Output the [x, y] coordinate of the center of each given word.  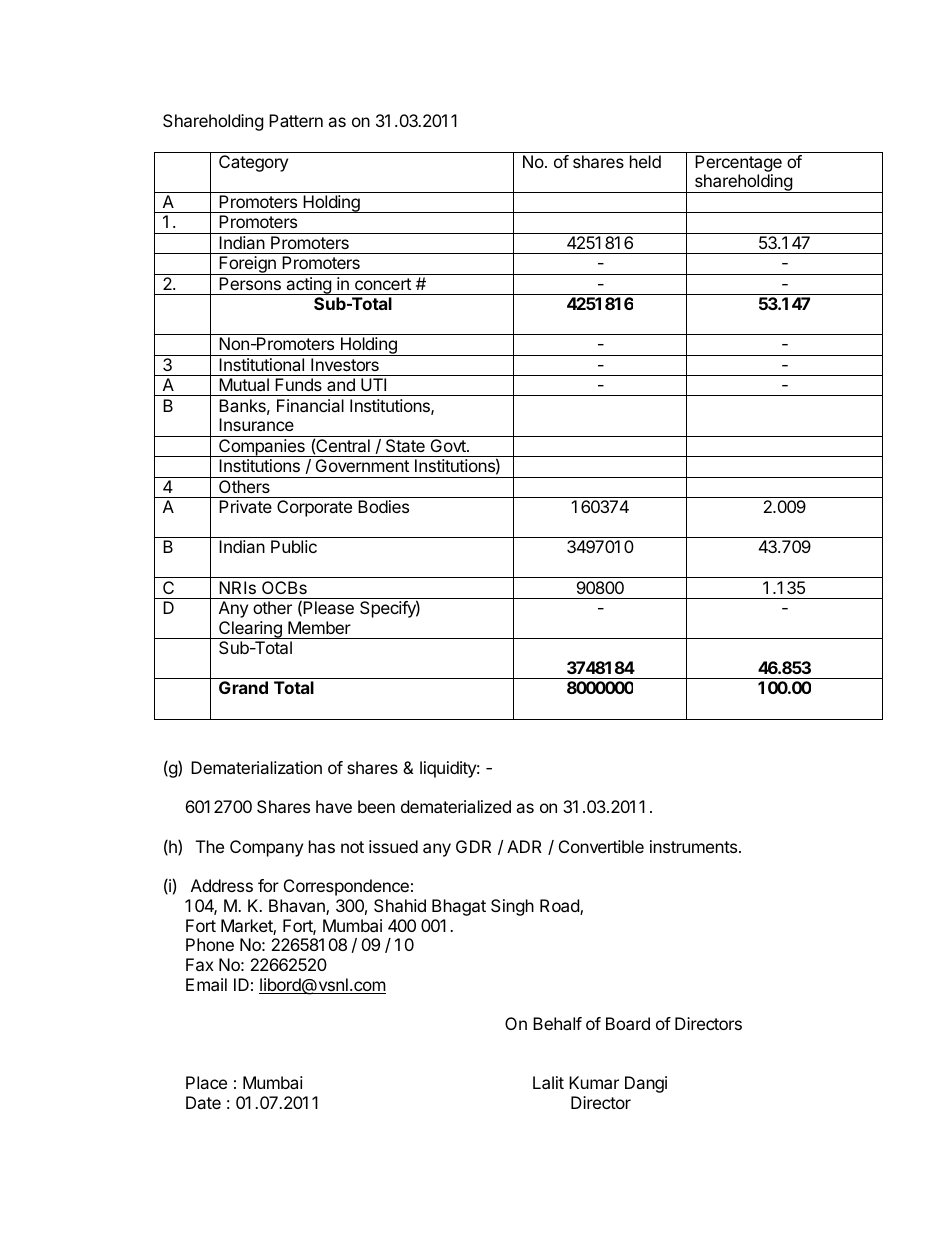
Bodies [383, 506]
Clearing [250, 630]
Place [206, 1082]
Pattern [296, 120]
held [645, 161]
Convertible [601, 846]
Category [253, 163]
